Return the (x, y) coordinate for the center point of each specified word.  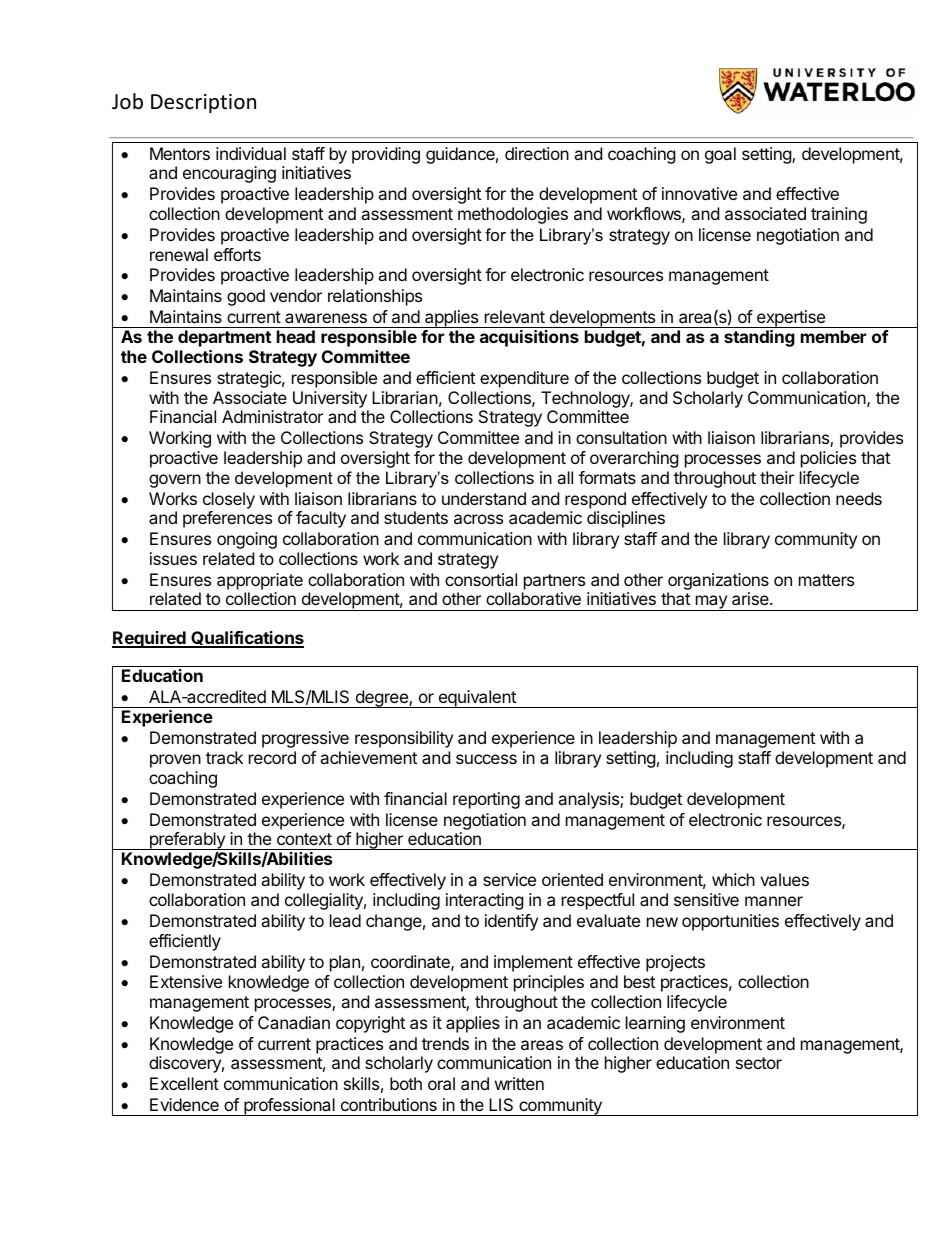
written (519, 1083)
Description (203, 103)
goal (720, 155)
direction (537, 153)
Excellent (184, 1083)
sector (759, 1063)
